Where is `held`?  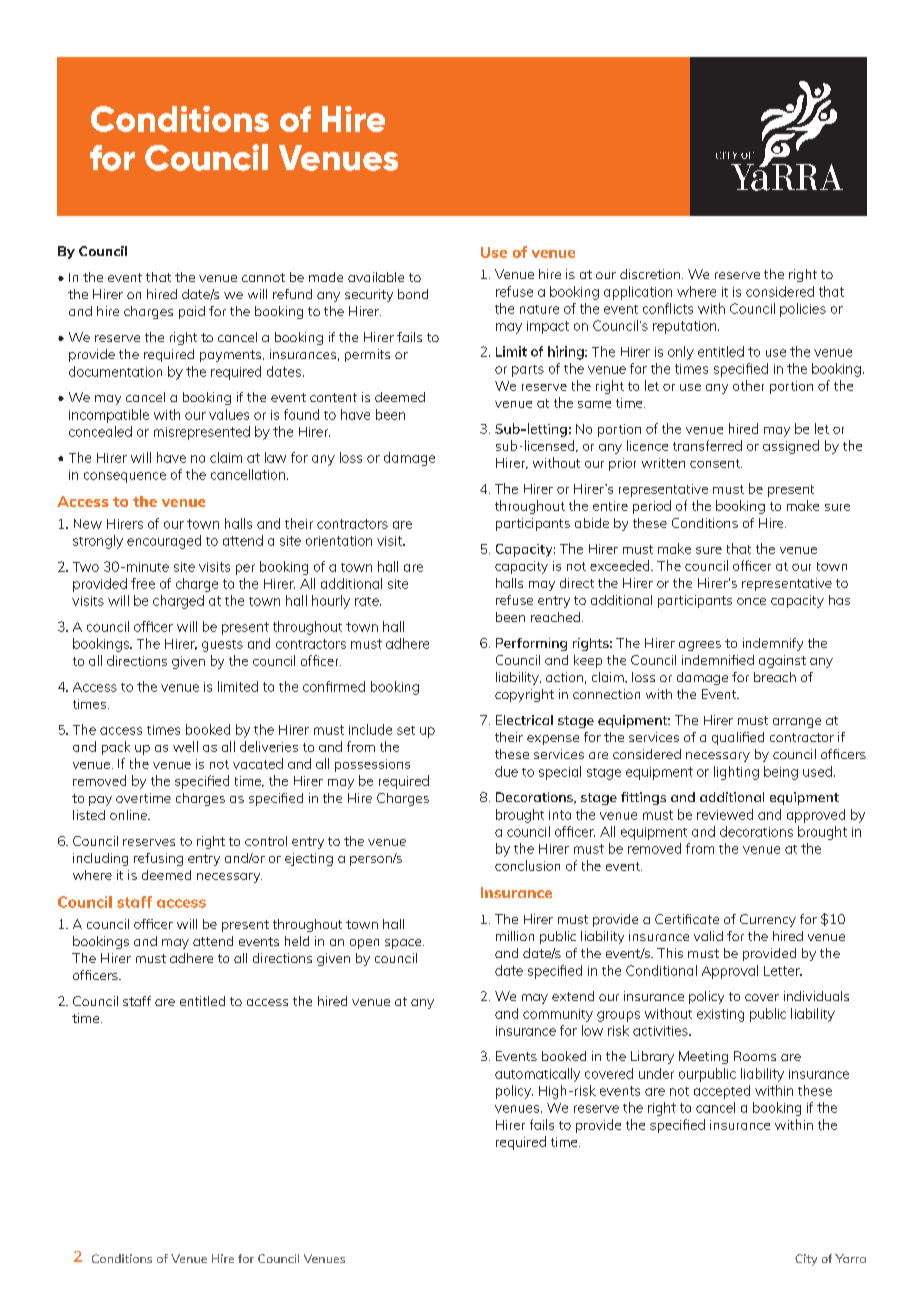
held is located at coordinates (297, 941).
